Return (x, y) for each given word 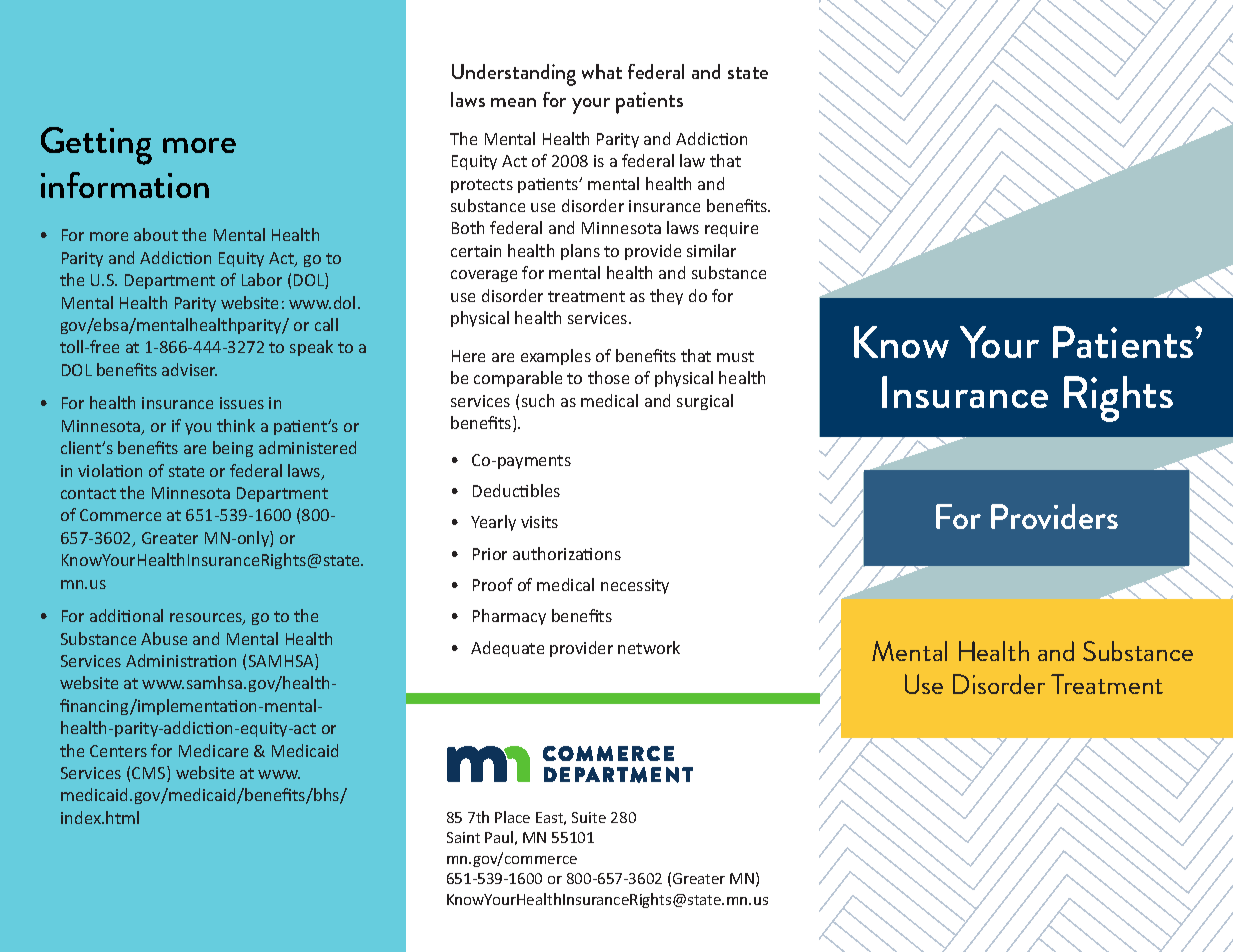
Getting (96, 146)
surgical (705, 402)
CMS (150, 774)
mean (513, 102)
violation (110, 470)
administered (307, 447)
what (602, 71)
